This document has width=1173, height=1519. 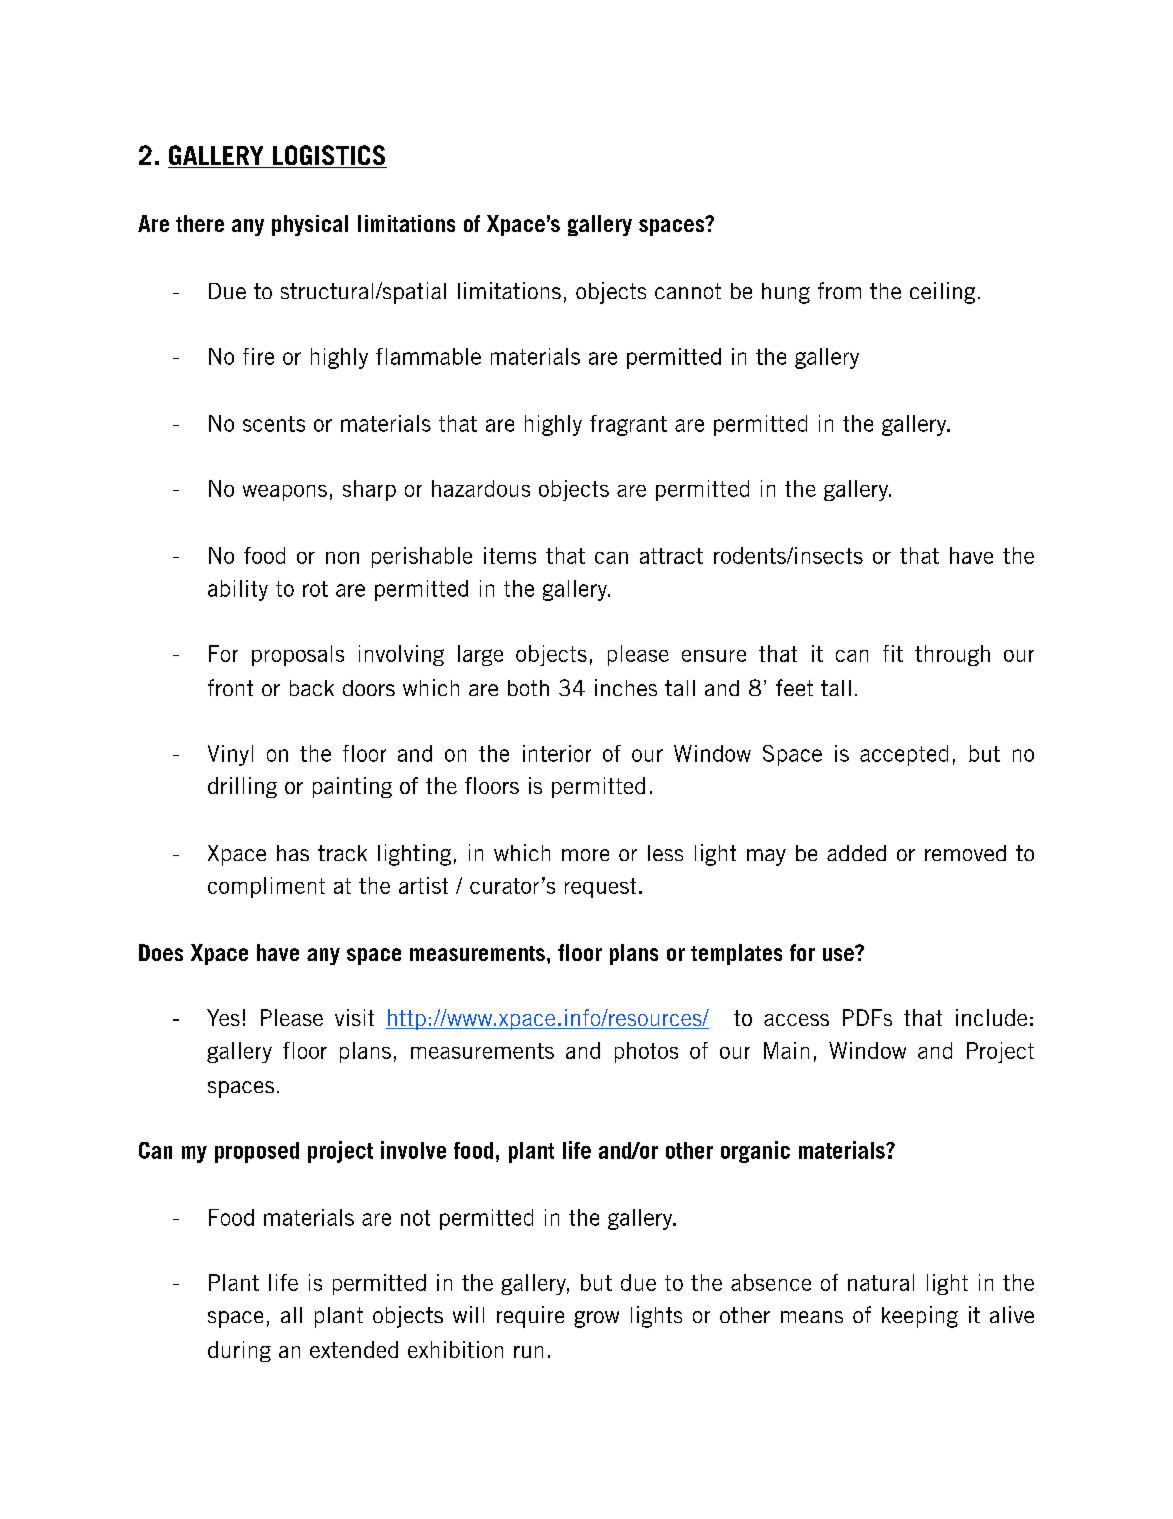 I want to click on cannot, so click(x=688, y=291).
